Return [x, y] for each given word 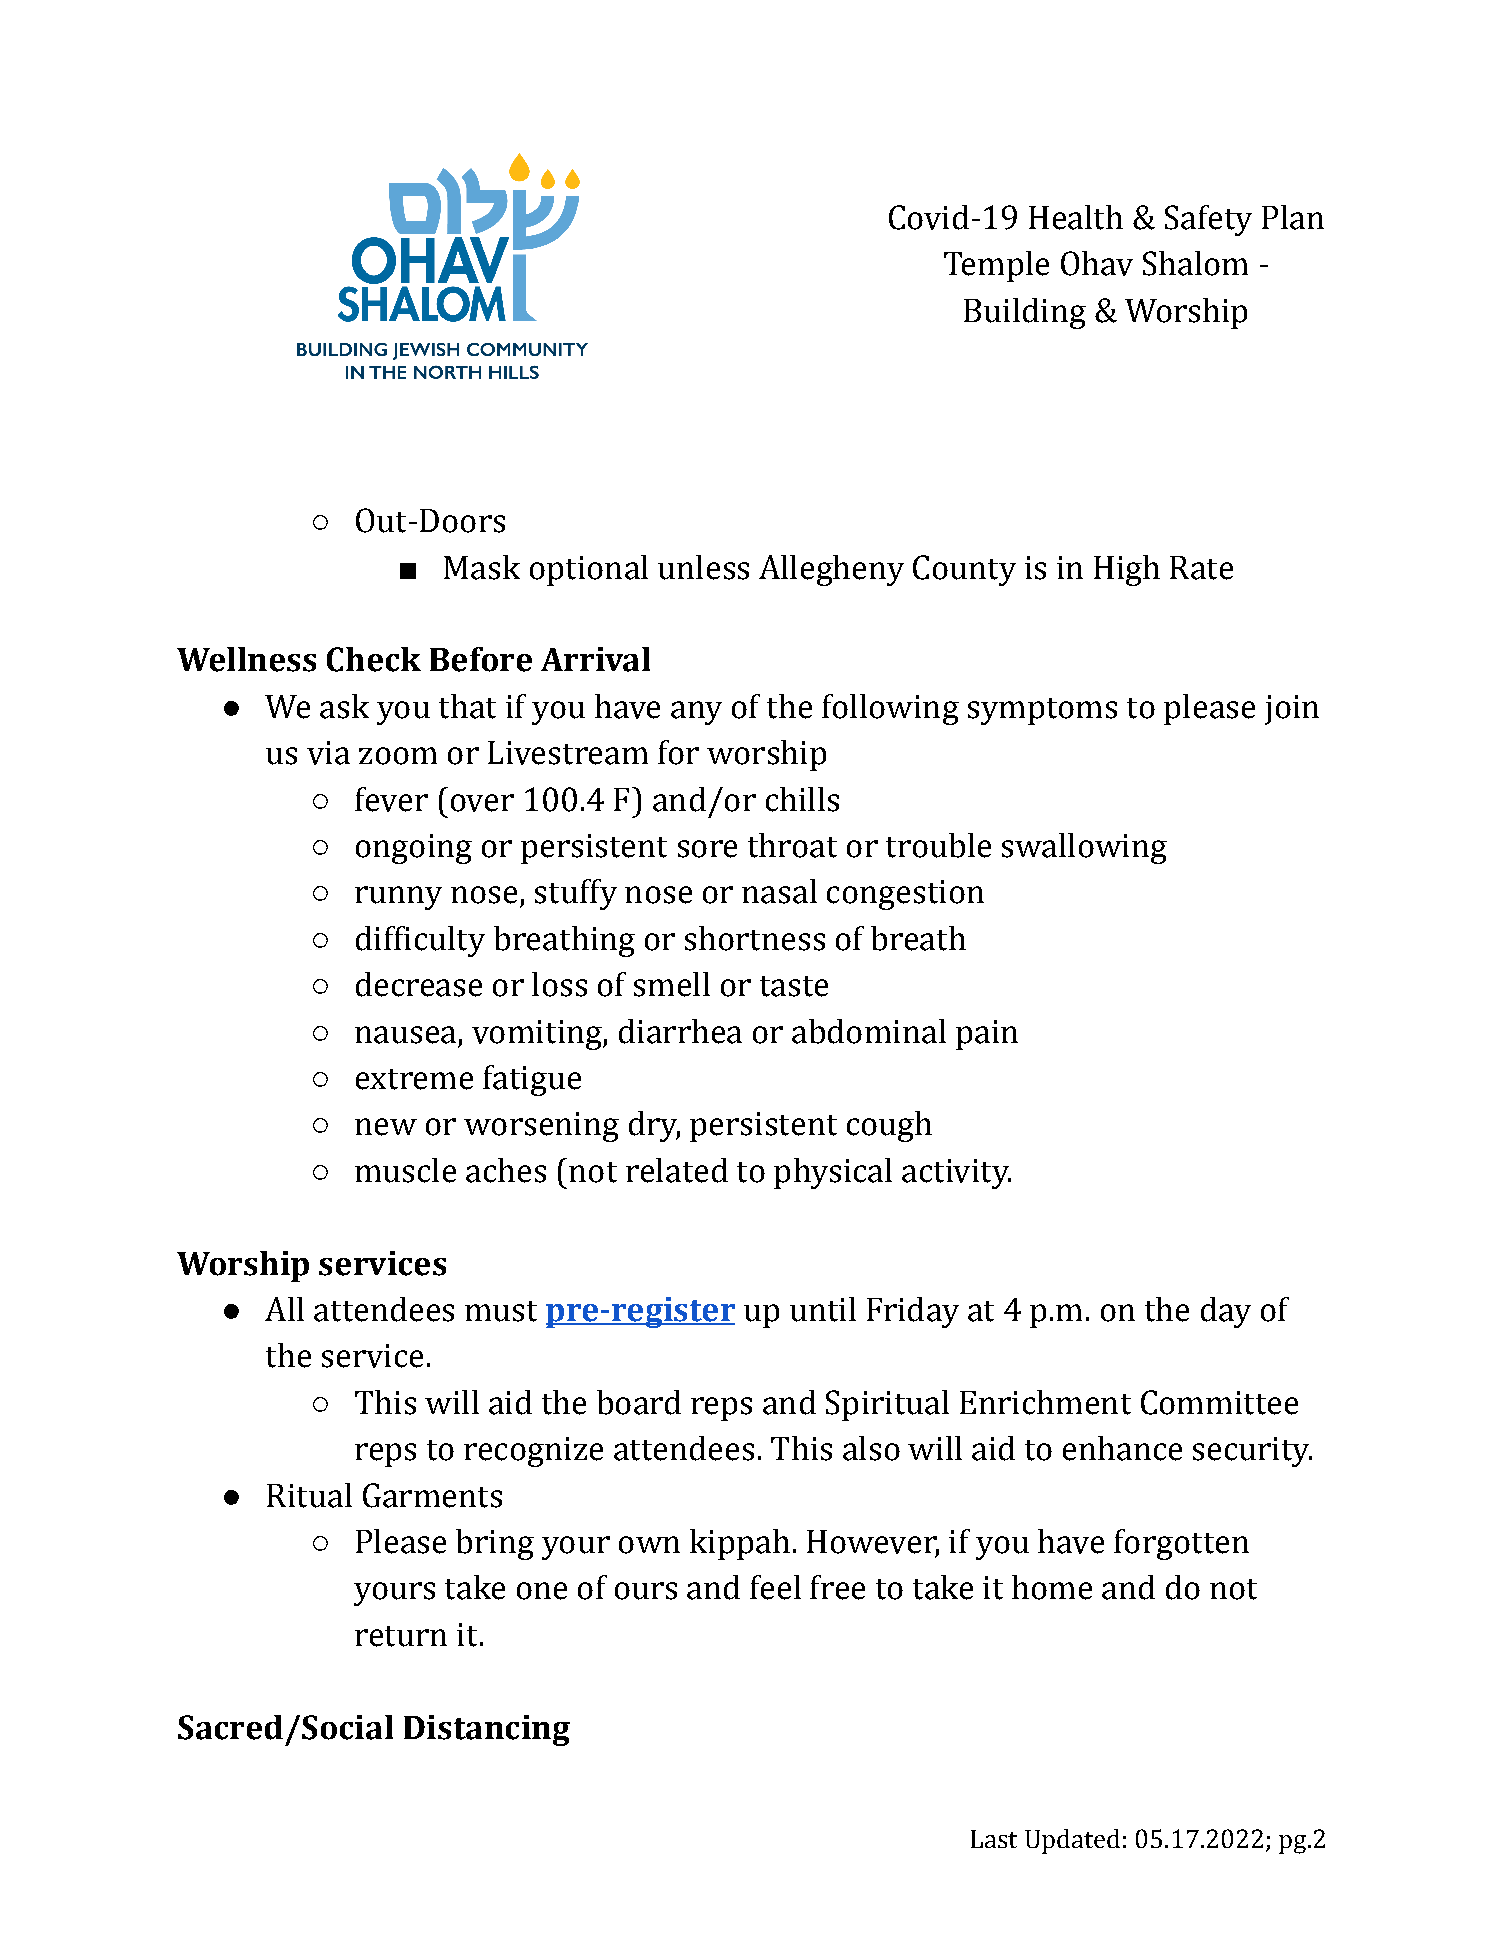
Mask [482, 567]
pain [987, 1035]
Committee [1219, 1402]
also [871, 1448]
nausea [405, 1035]
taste [794, 986]
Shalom [1195, 263]
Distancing [487, 1730]
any [696, 713]
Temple [996, 266]
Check [374, 659]
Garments [432, 1495]
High [1127, 570]
